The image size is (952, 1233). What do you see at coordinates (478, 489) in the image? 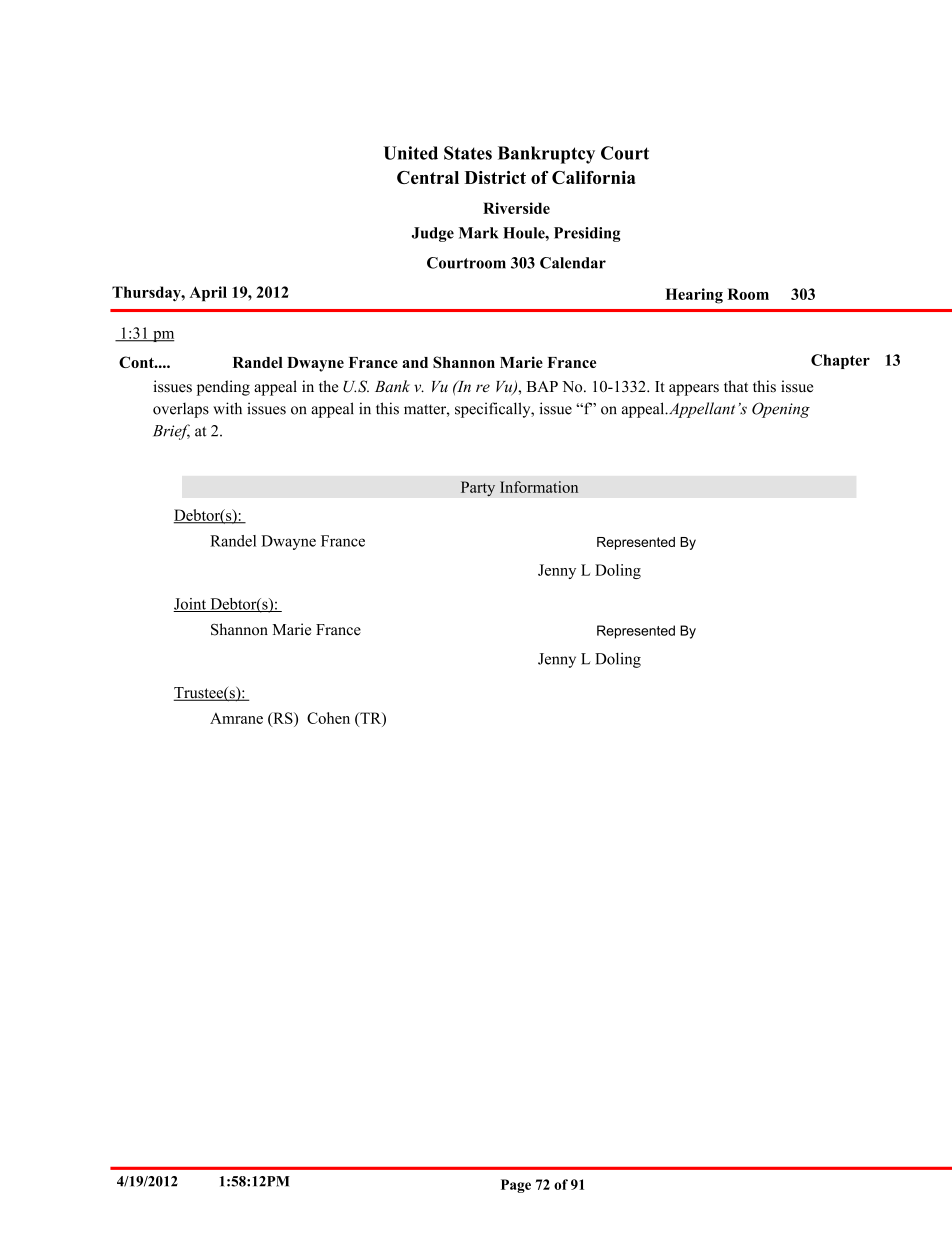
I see `Party` at bounding box center [478, 489].
